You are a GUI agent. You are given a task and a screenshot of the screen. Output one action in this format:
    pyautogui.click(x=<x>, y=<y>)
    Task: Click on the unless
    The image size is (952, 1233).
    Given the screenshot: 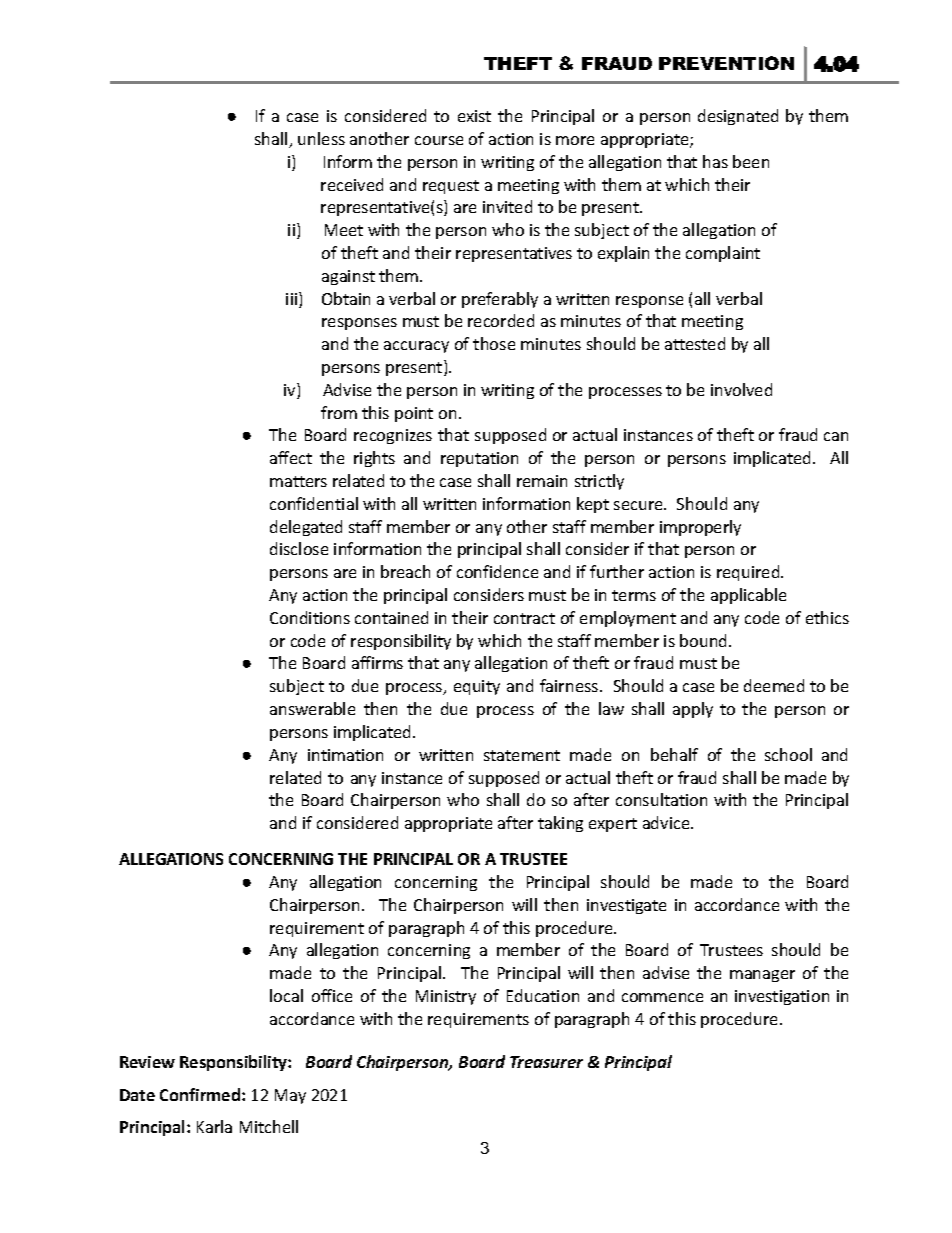 What is the action you would take?
    pyautogui.click(x=321, y=138)
